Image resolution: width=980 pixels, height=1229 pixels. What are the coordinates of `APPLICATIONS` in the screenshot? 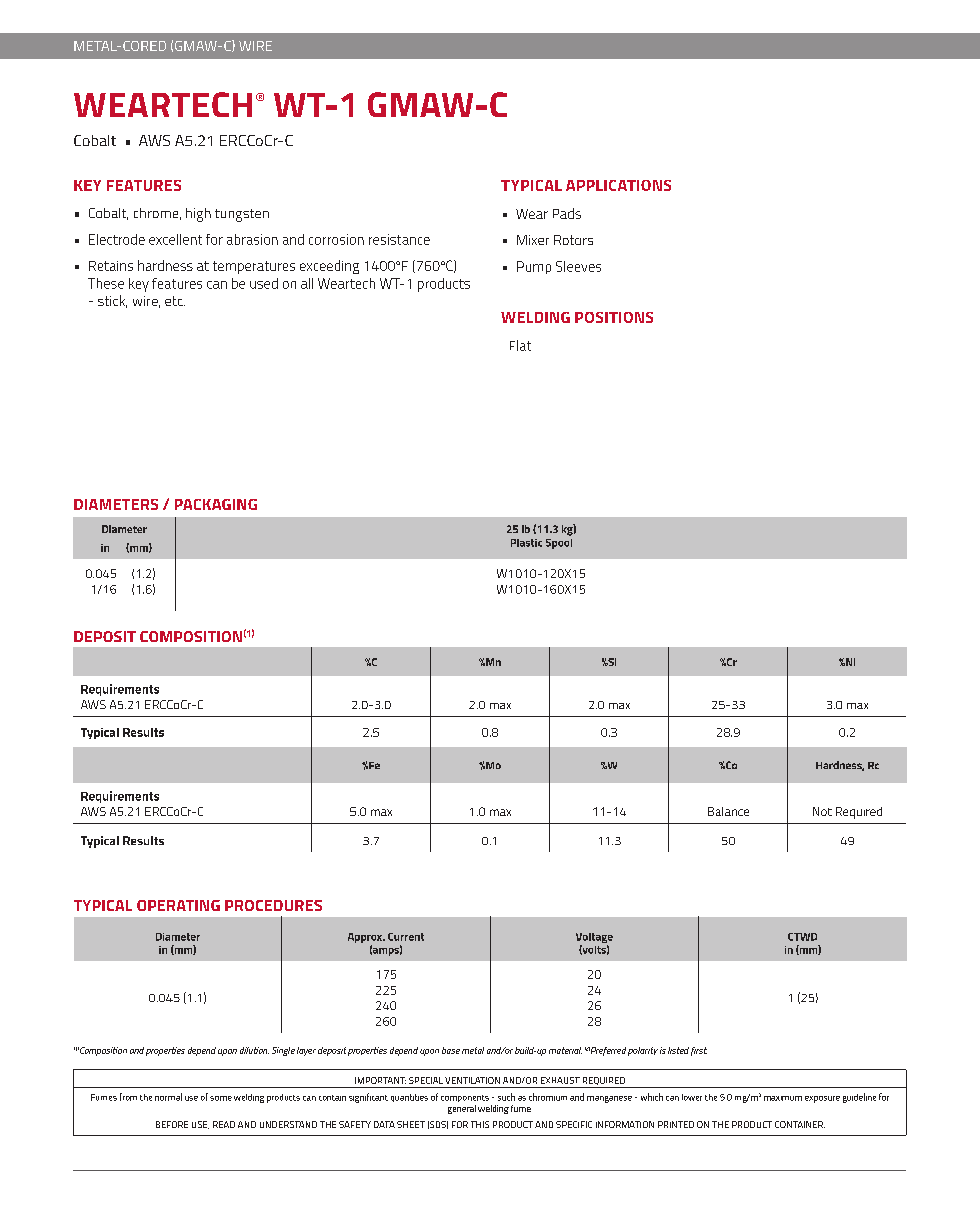 It's located at (618, 185).
